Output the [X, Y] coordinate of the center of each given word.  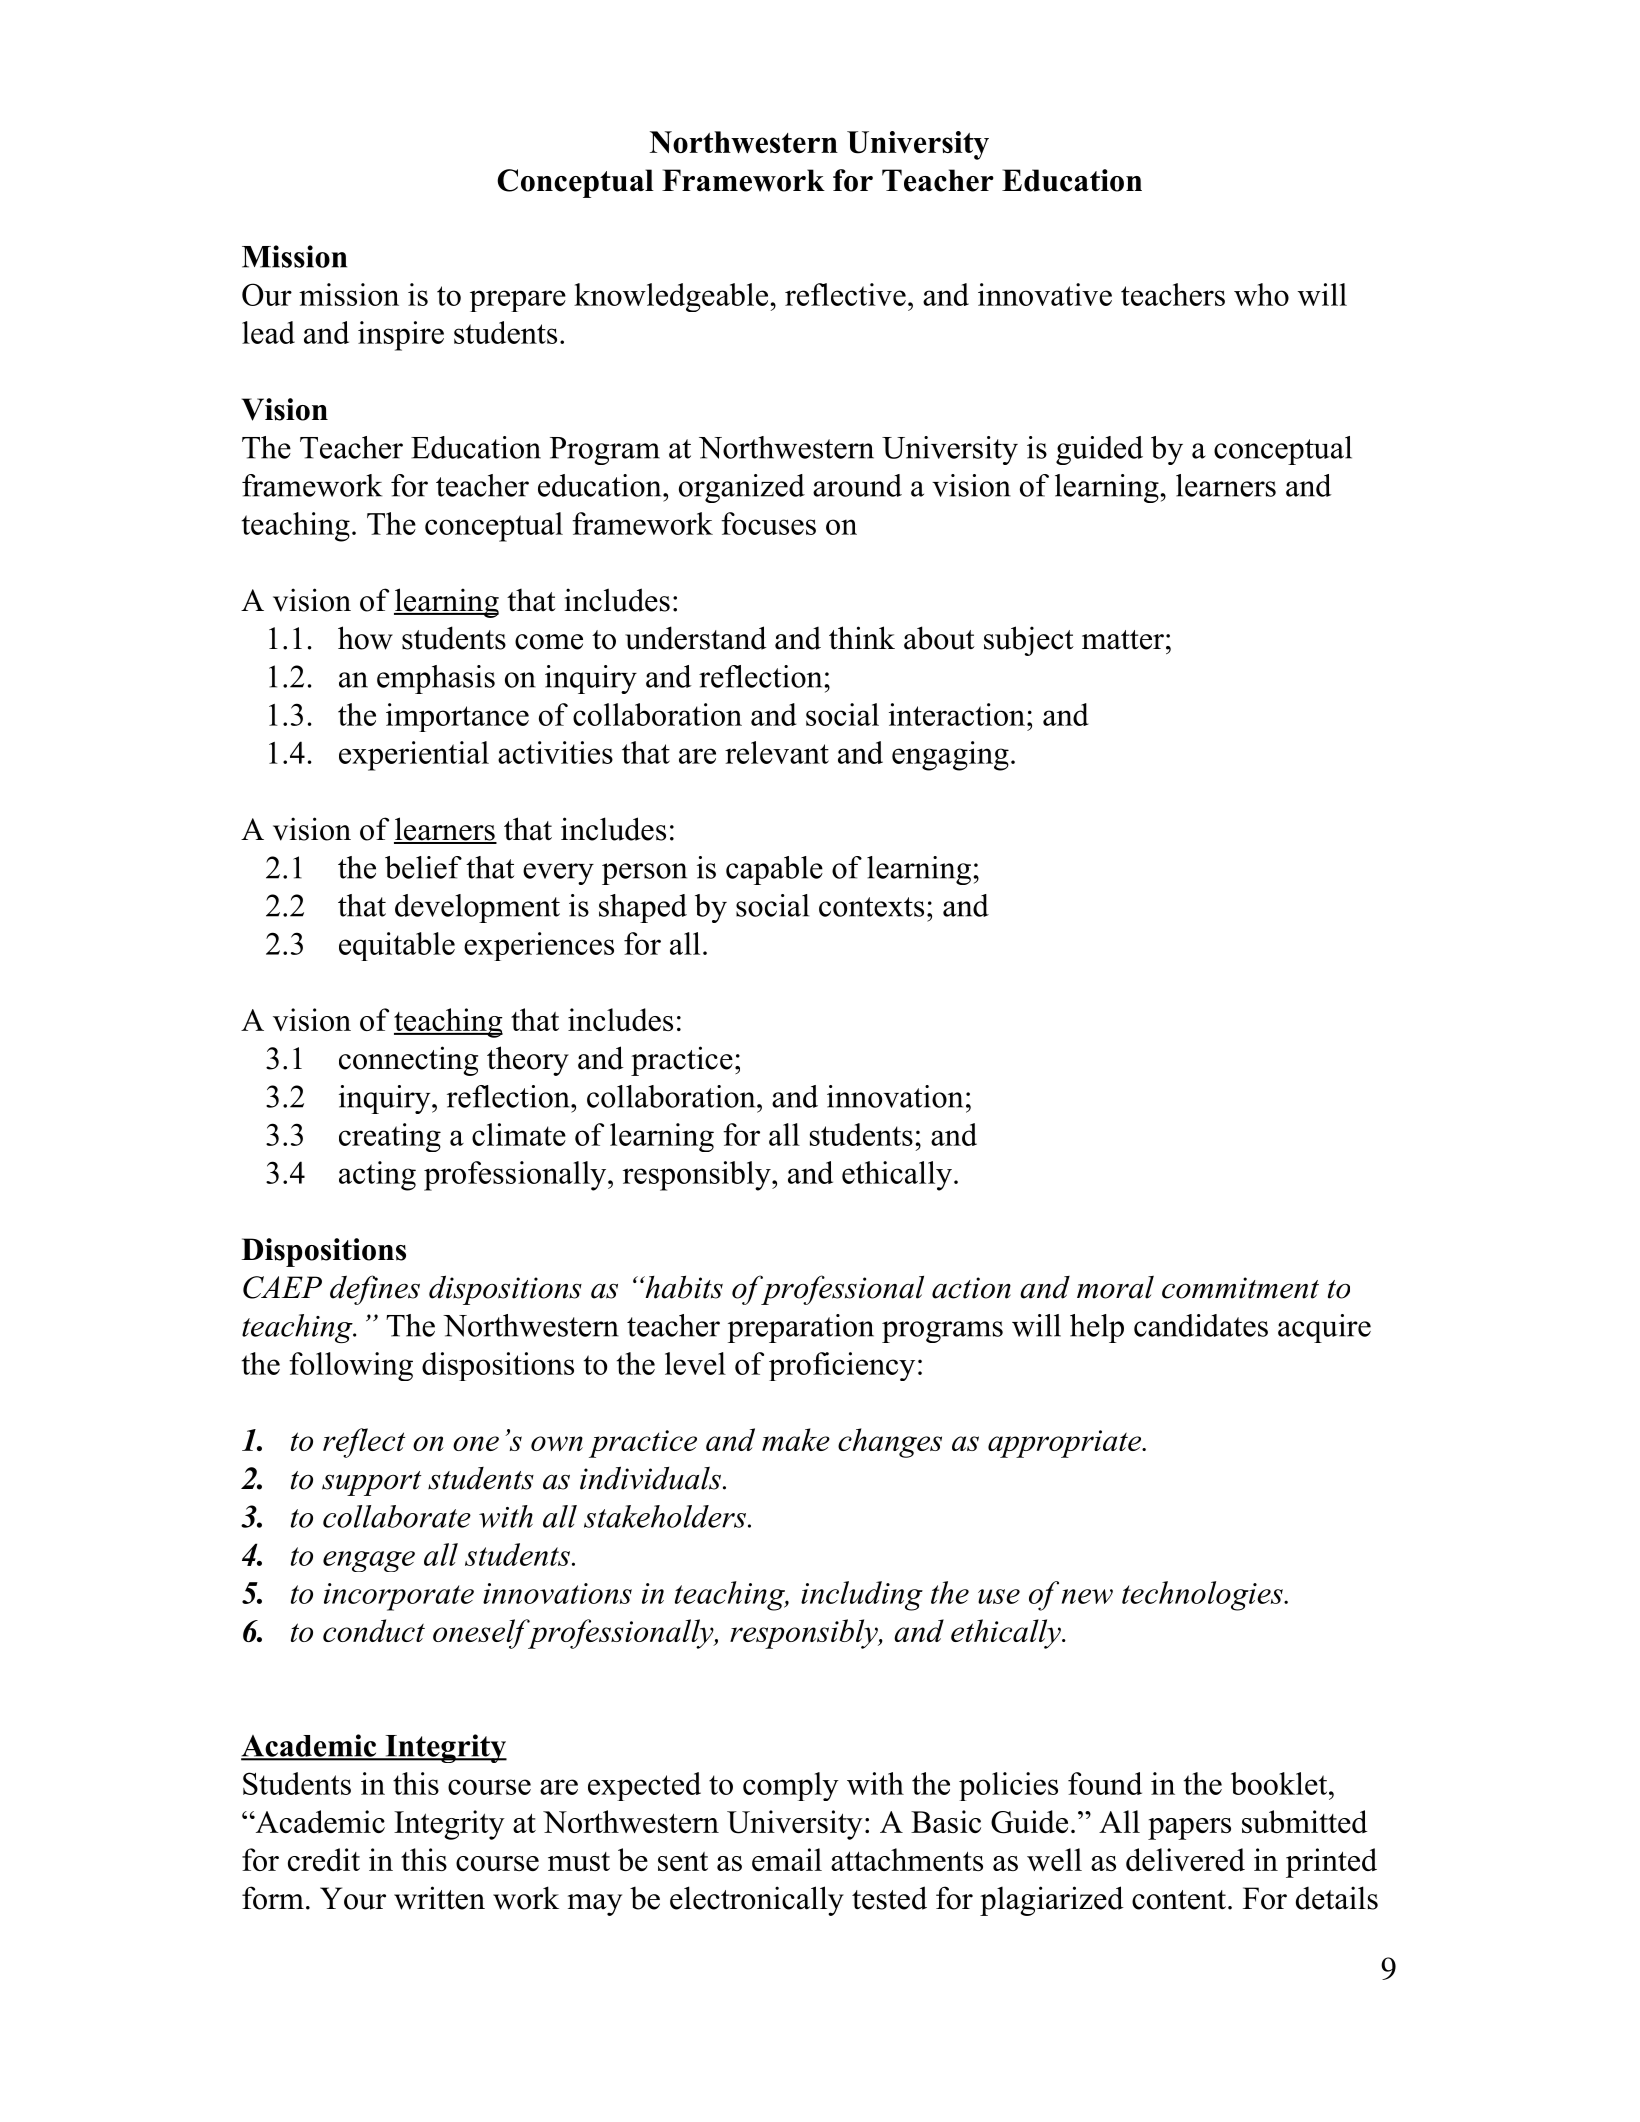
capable [774, 870]
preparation [801, 1328]
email [787, 1859]
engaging [950, 756]
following [351, 1366]
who [1261, 294]
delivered [1185, 1859]
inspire [401, 336]
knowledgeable [671, 297]
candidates [1201, 1325]
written [439, 1898]
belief [423, 867]
